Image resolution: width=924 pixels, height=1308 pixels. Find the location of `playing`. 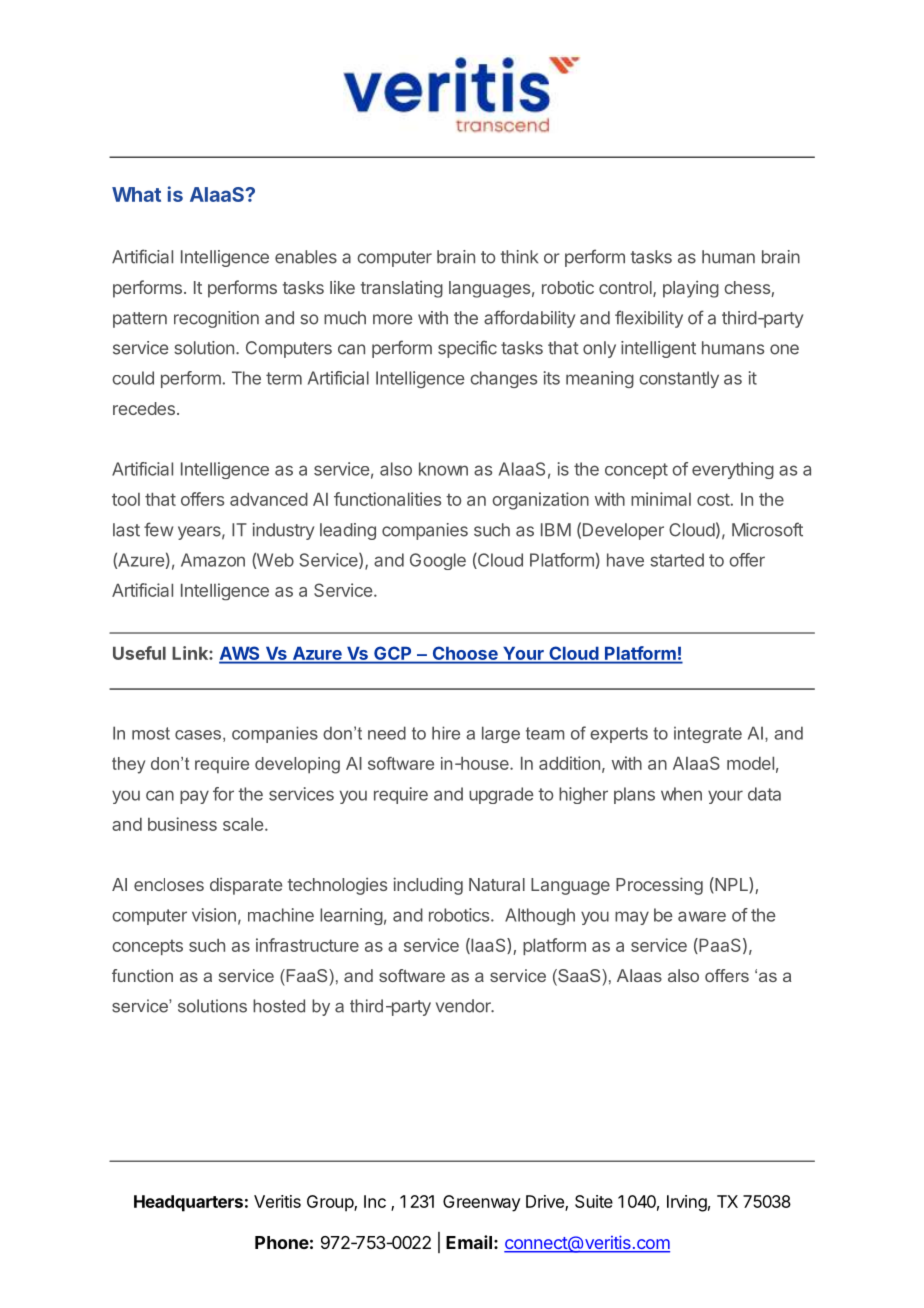

playing is located at coordinates (691, 289).
